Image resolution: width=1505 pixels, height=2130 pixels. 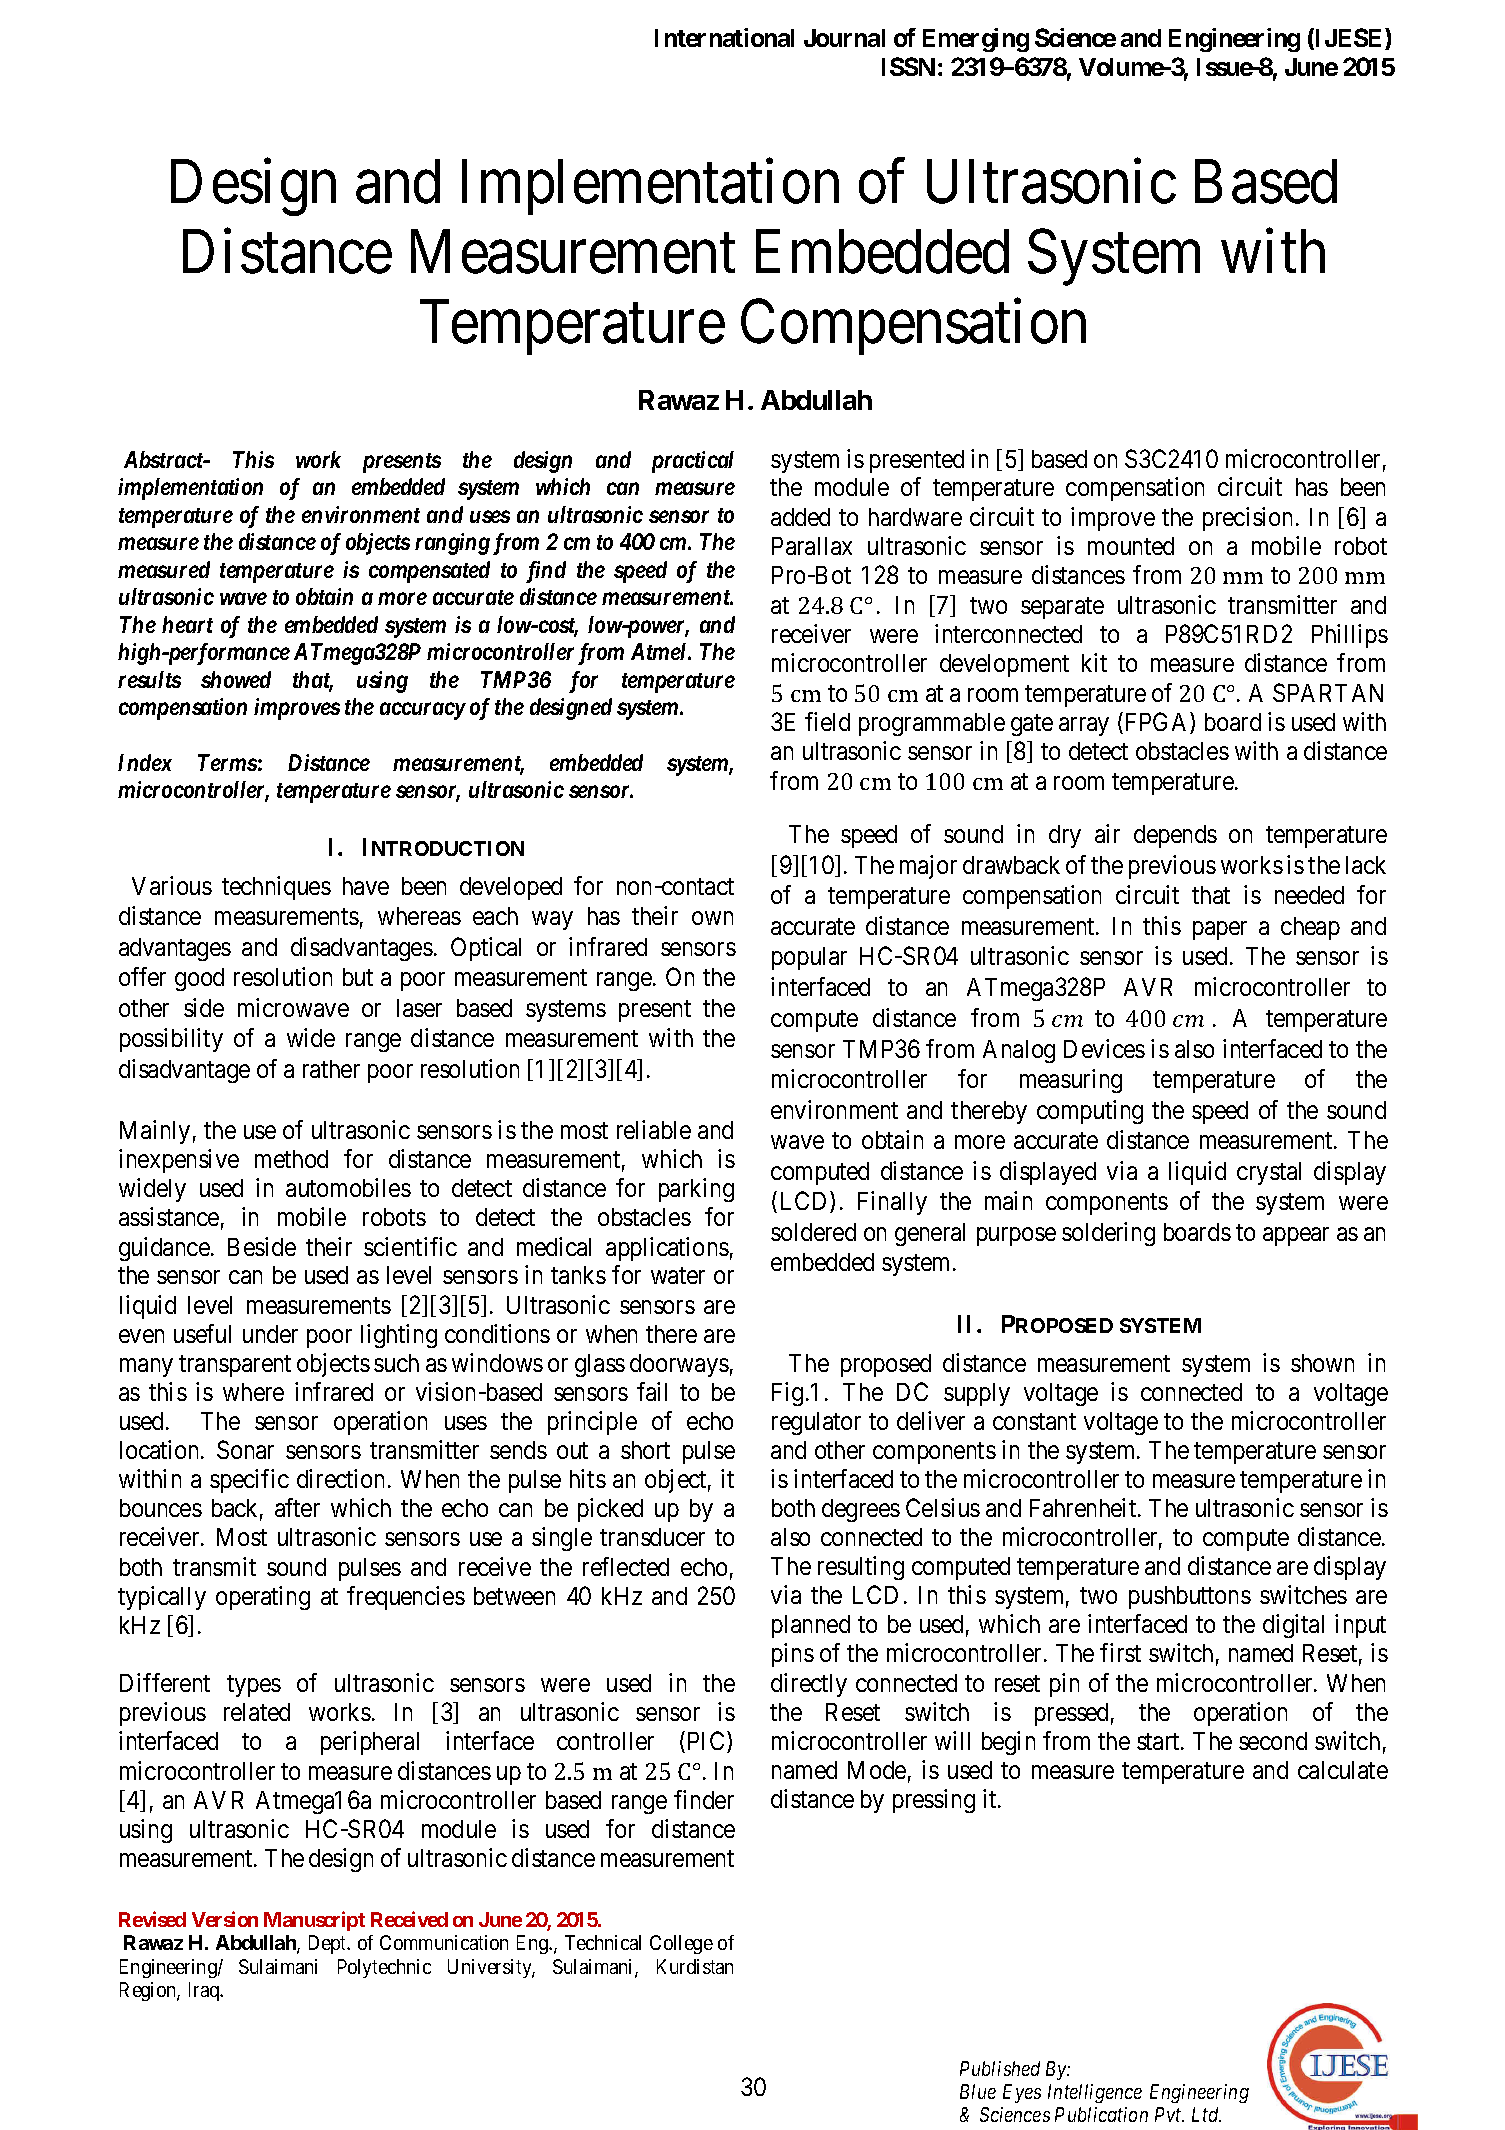 I want to click on Kurdistan, so click(x=695, y=1966).
